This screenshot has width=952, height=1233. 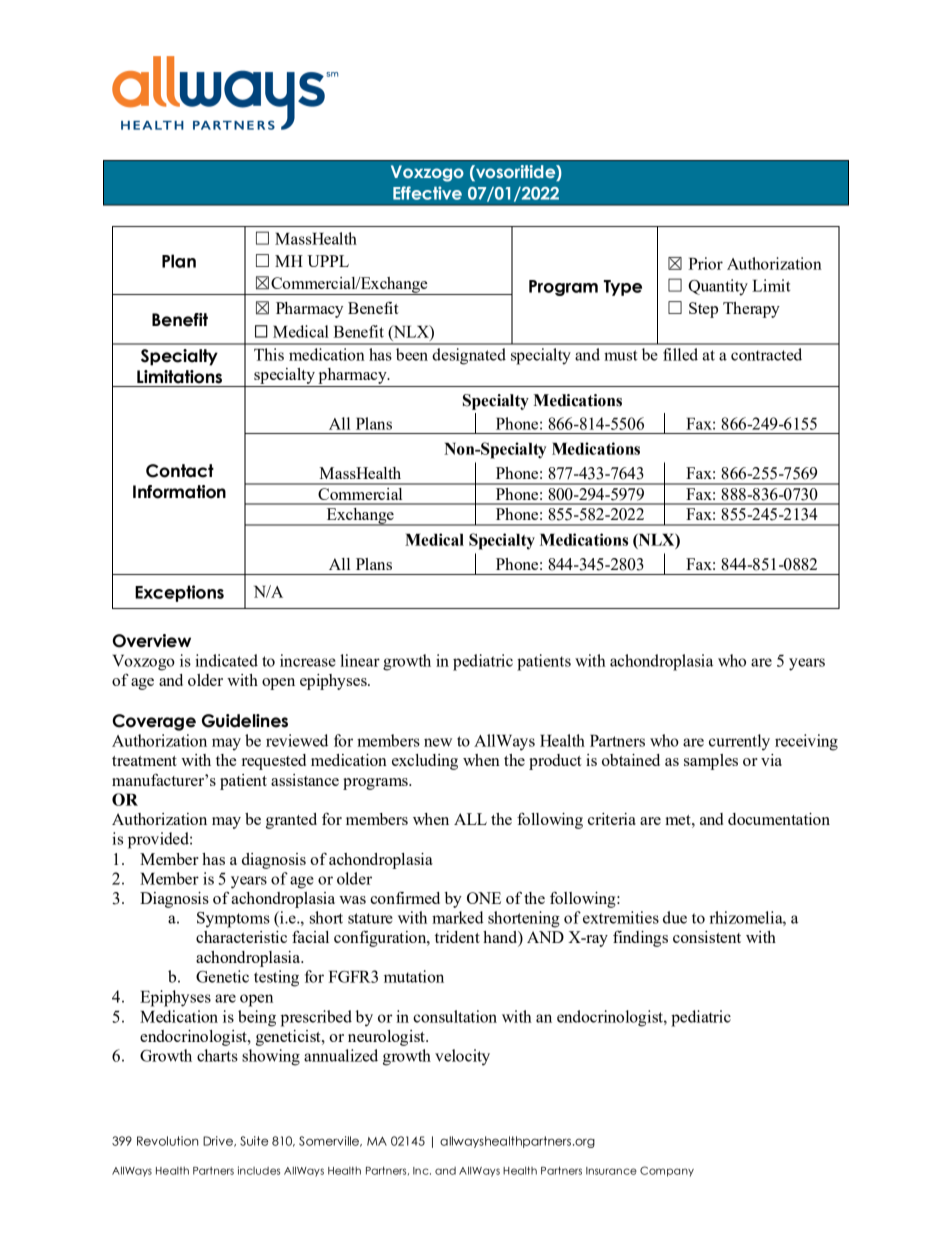 I want to click on Company, so click(x=667, y=1171).
